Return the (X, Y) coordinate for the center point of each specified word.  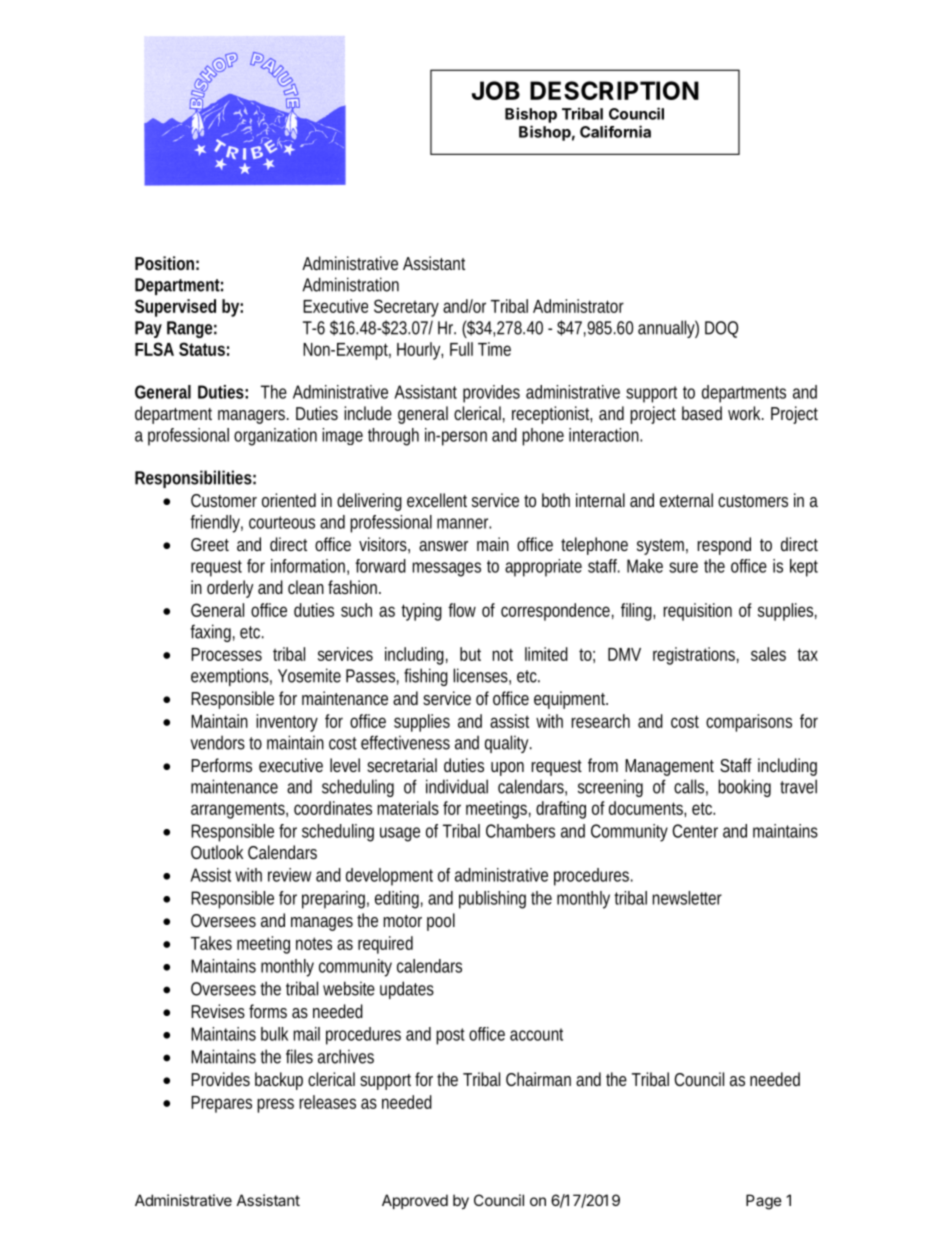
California (615, 131)
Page (764, 1202)
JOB (496, 90)
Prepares (221, 1104)
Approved (415, 1201)
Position (164, 263)
